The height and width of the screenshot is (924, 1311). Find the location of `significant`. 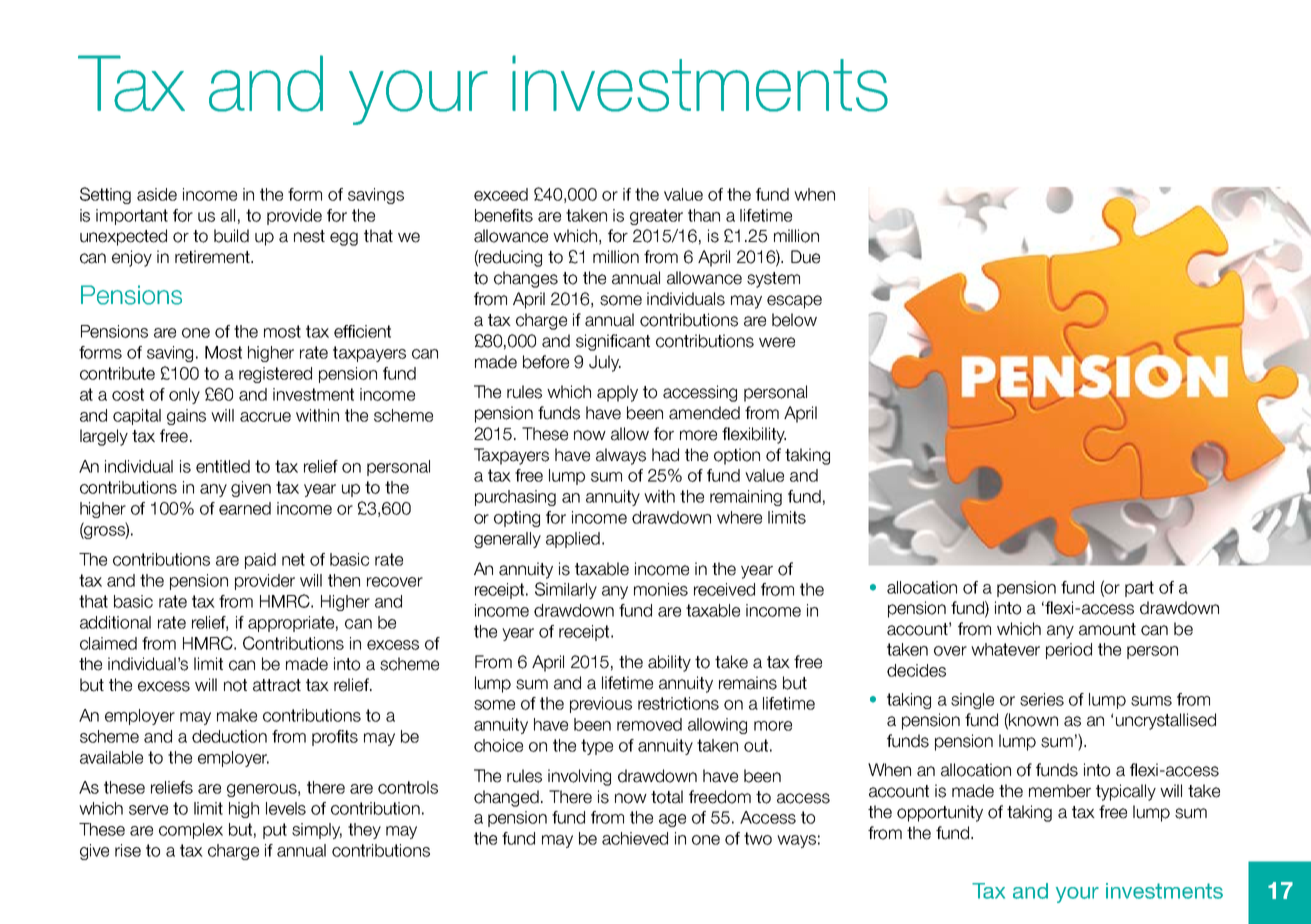

significant is located at coordinates (613, 342).
